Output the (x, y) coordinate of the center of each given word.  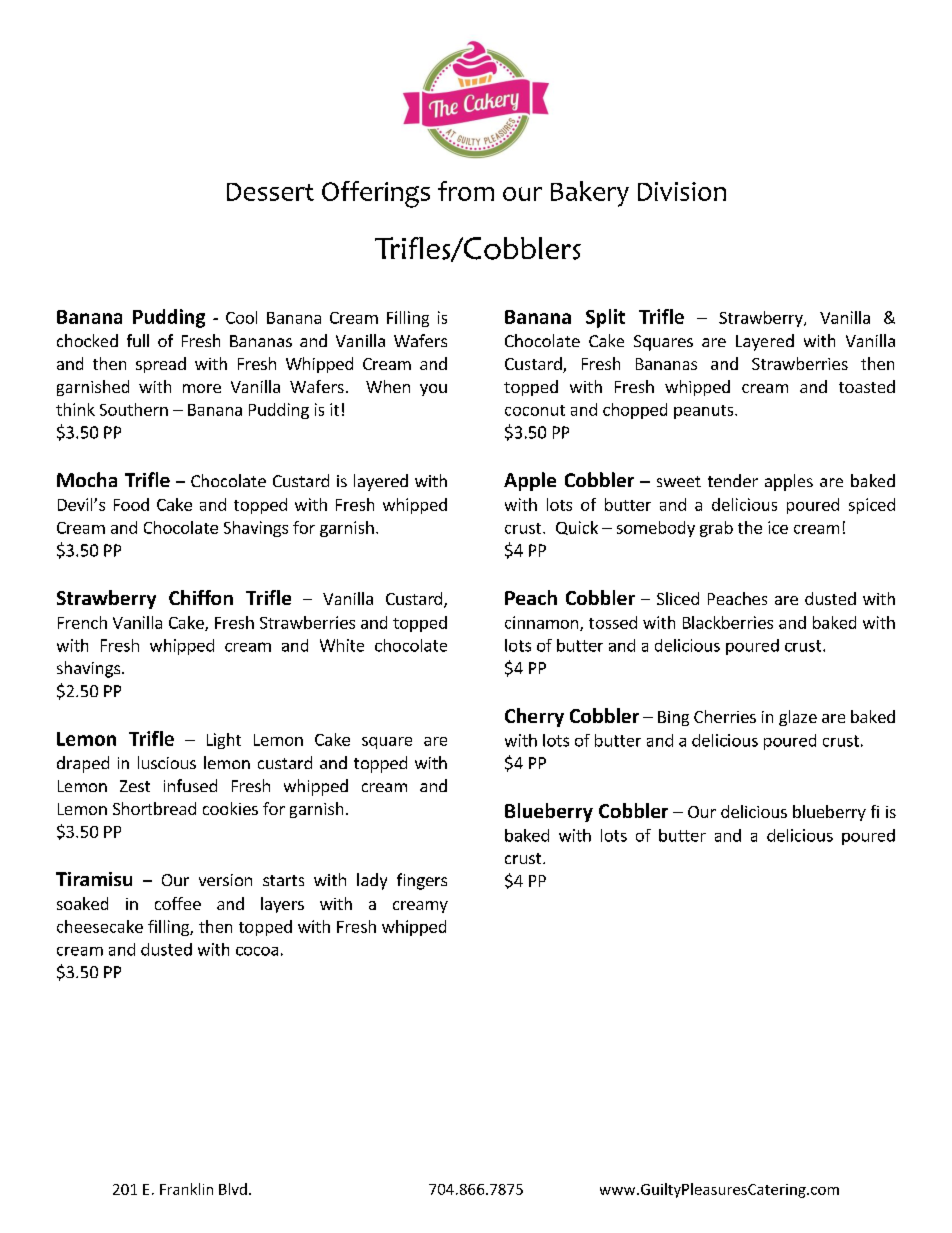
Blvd (233, 1189)
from (466, 191)
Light (224, 741)
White (342, 645)
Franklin (186, 1189)
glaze (798, 718)
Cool (241, 317)
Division (682, 191)
